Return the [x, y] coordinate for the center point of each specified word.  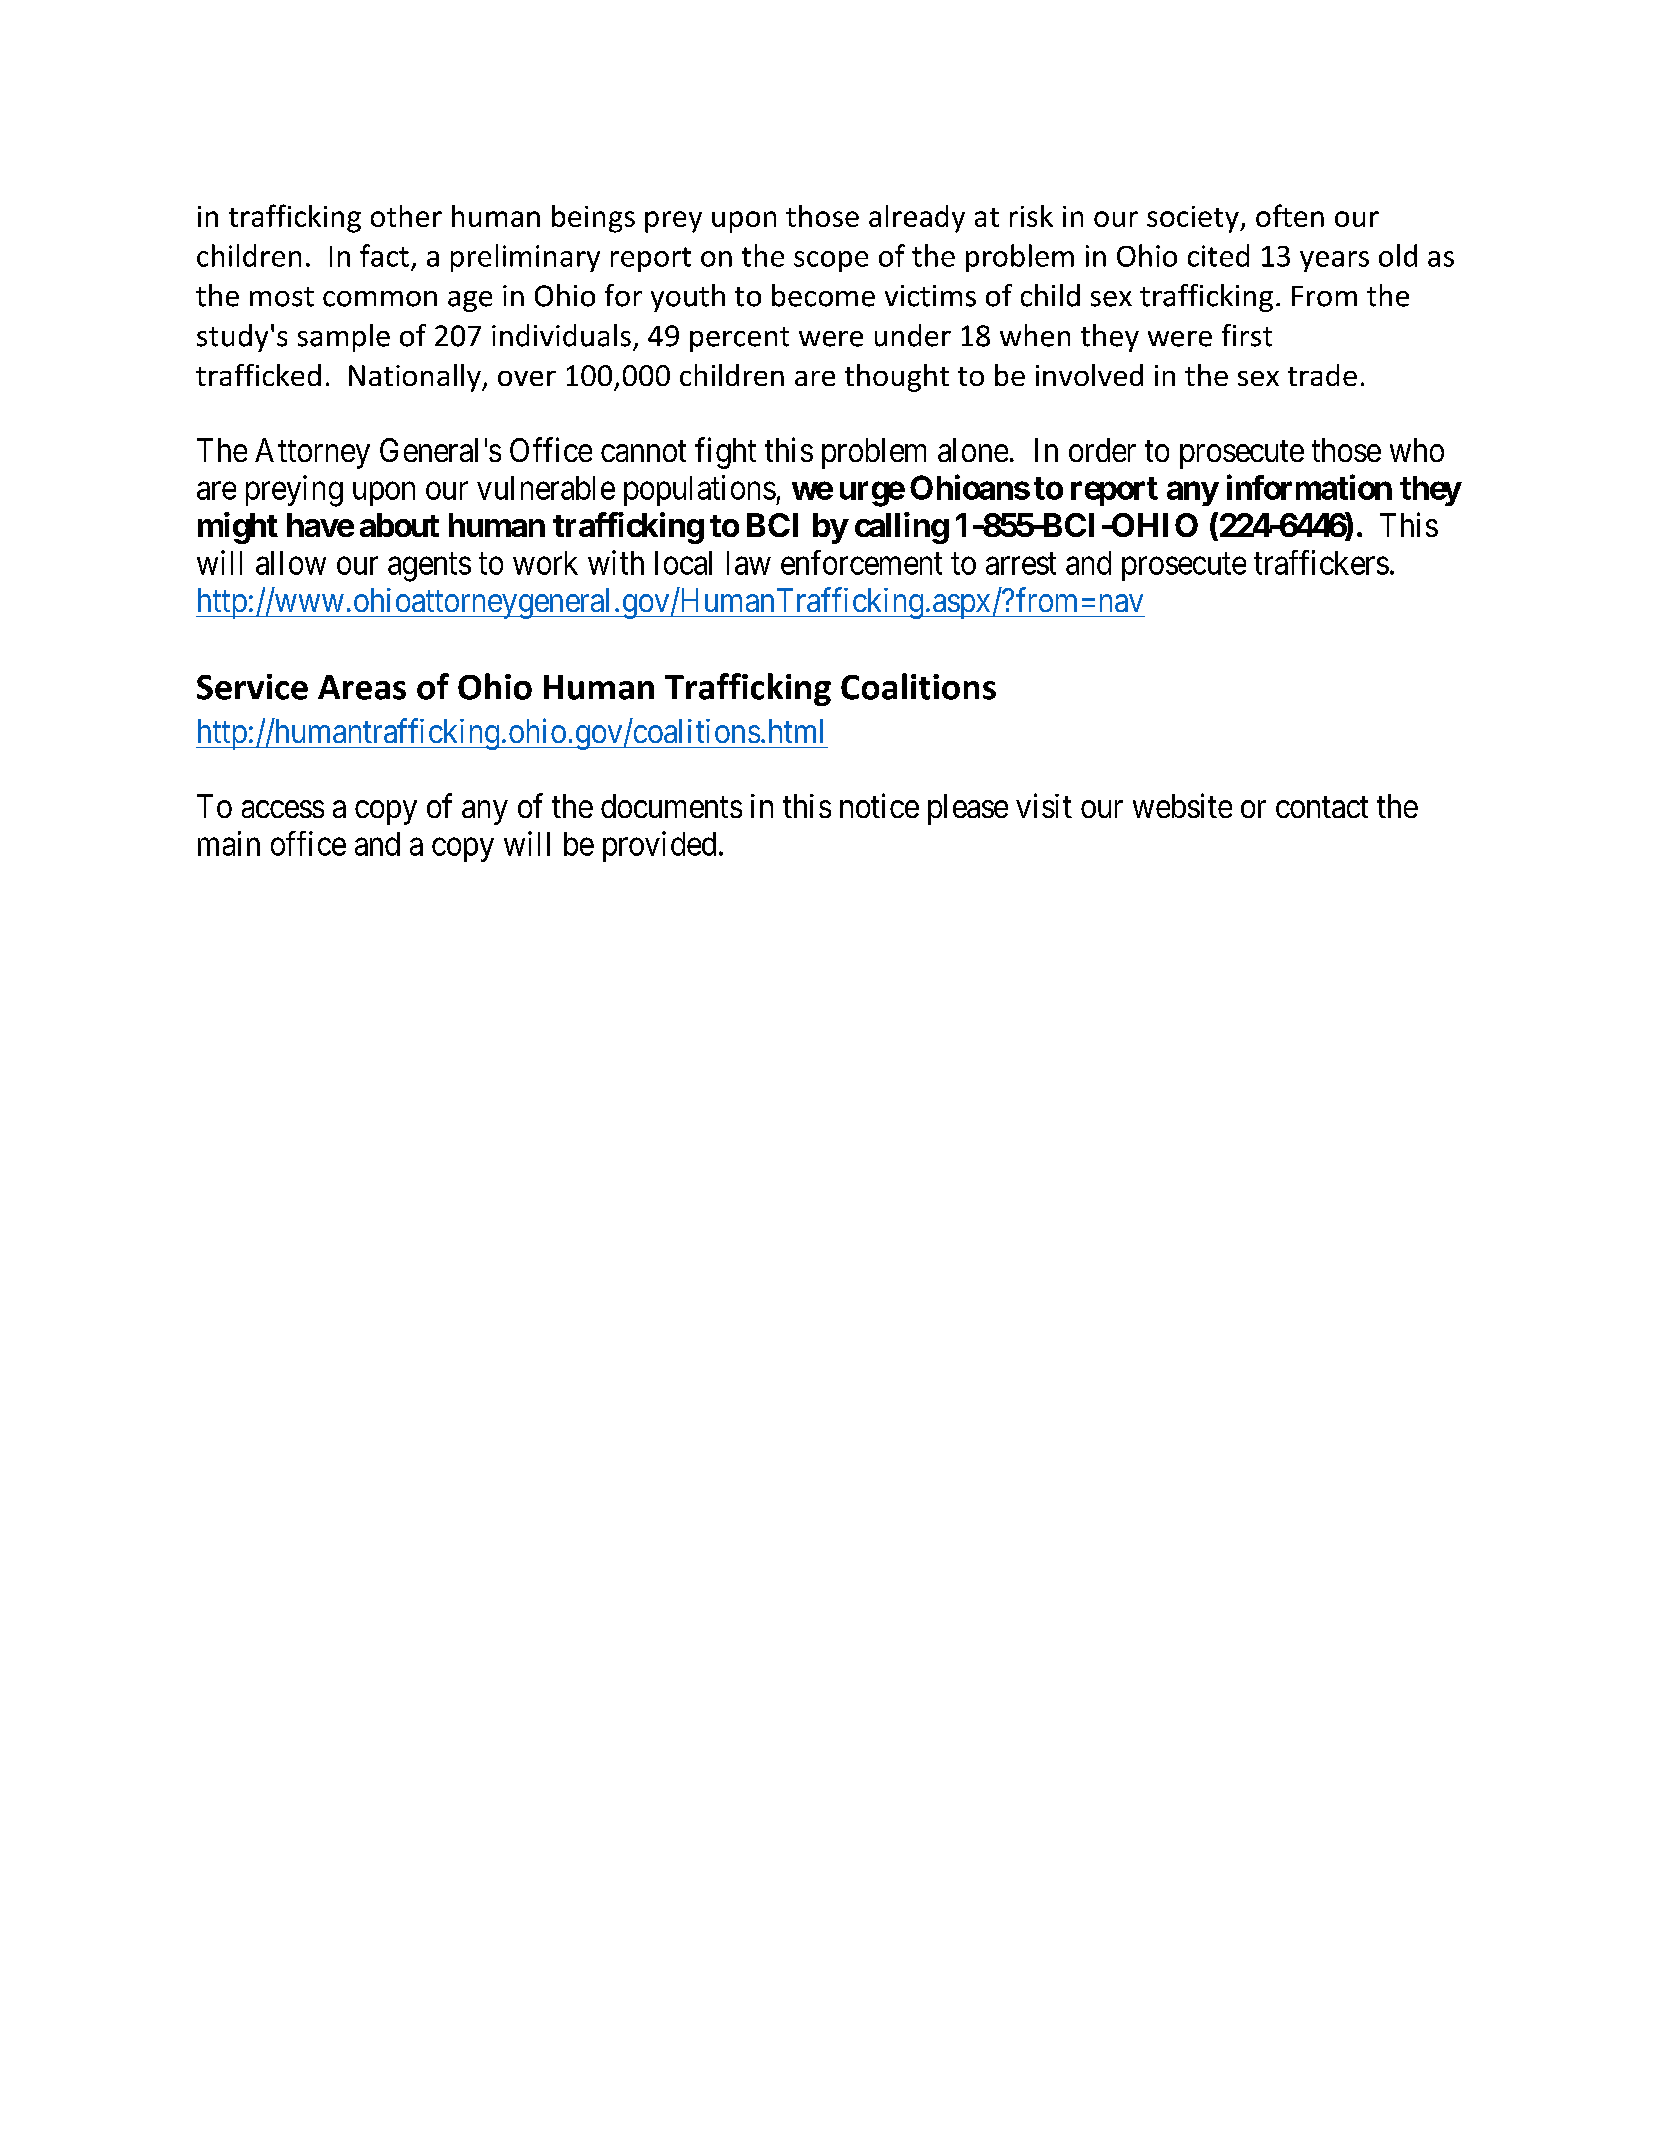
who [1417, 450]
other [406, 216]
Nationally [416, 378]
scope [831, 261]
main [229, 843]
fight [725, 453]
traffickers [1321, 562]
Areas [362, 687]
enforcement [861, 562]
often [1290, 215]
